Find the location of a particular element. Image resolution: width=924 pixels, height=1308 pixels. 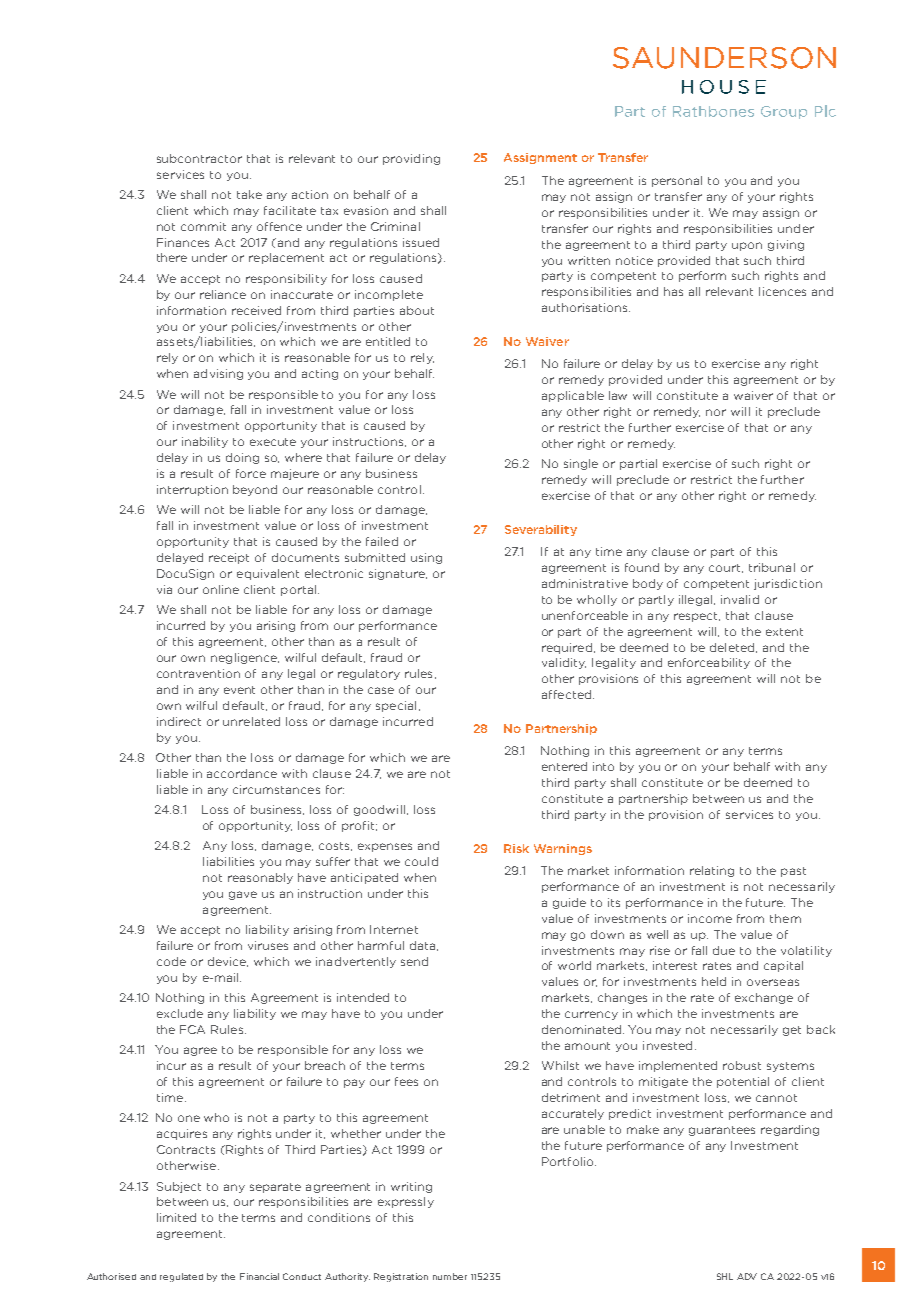

guarantees is located at coordinates (722, 1131).
